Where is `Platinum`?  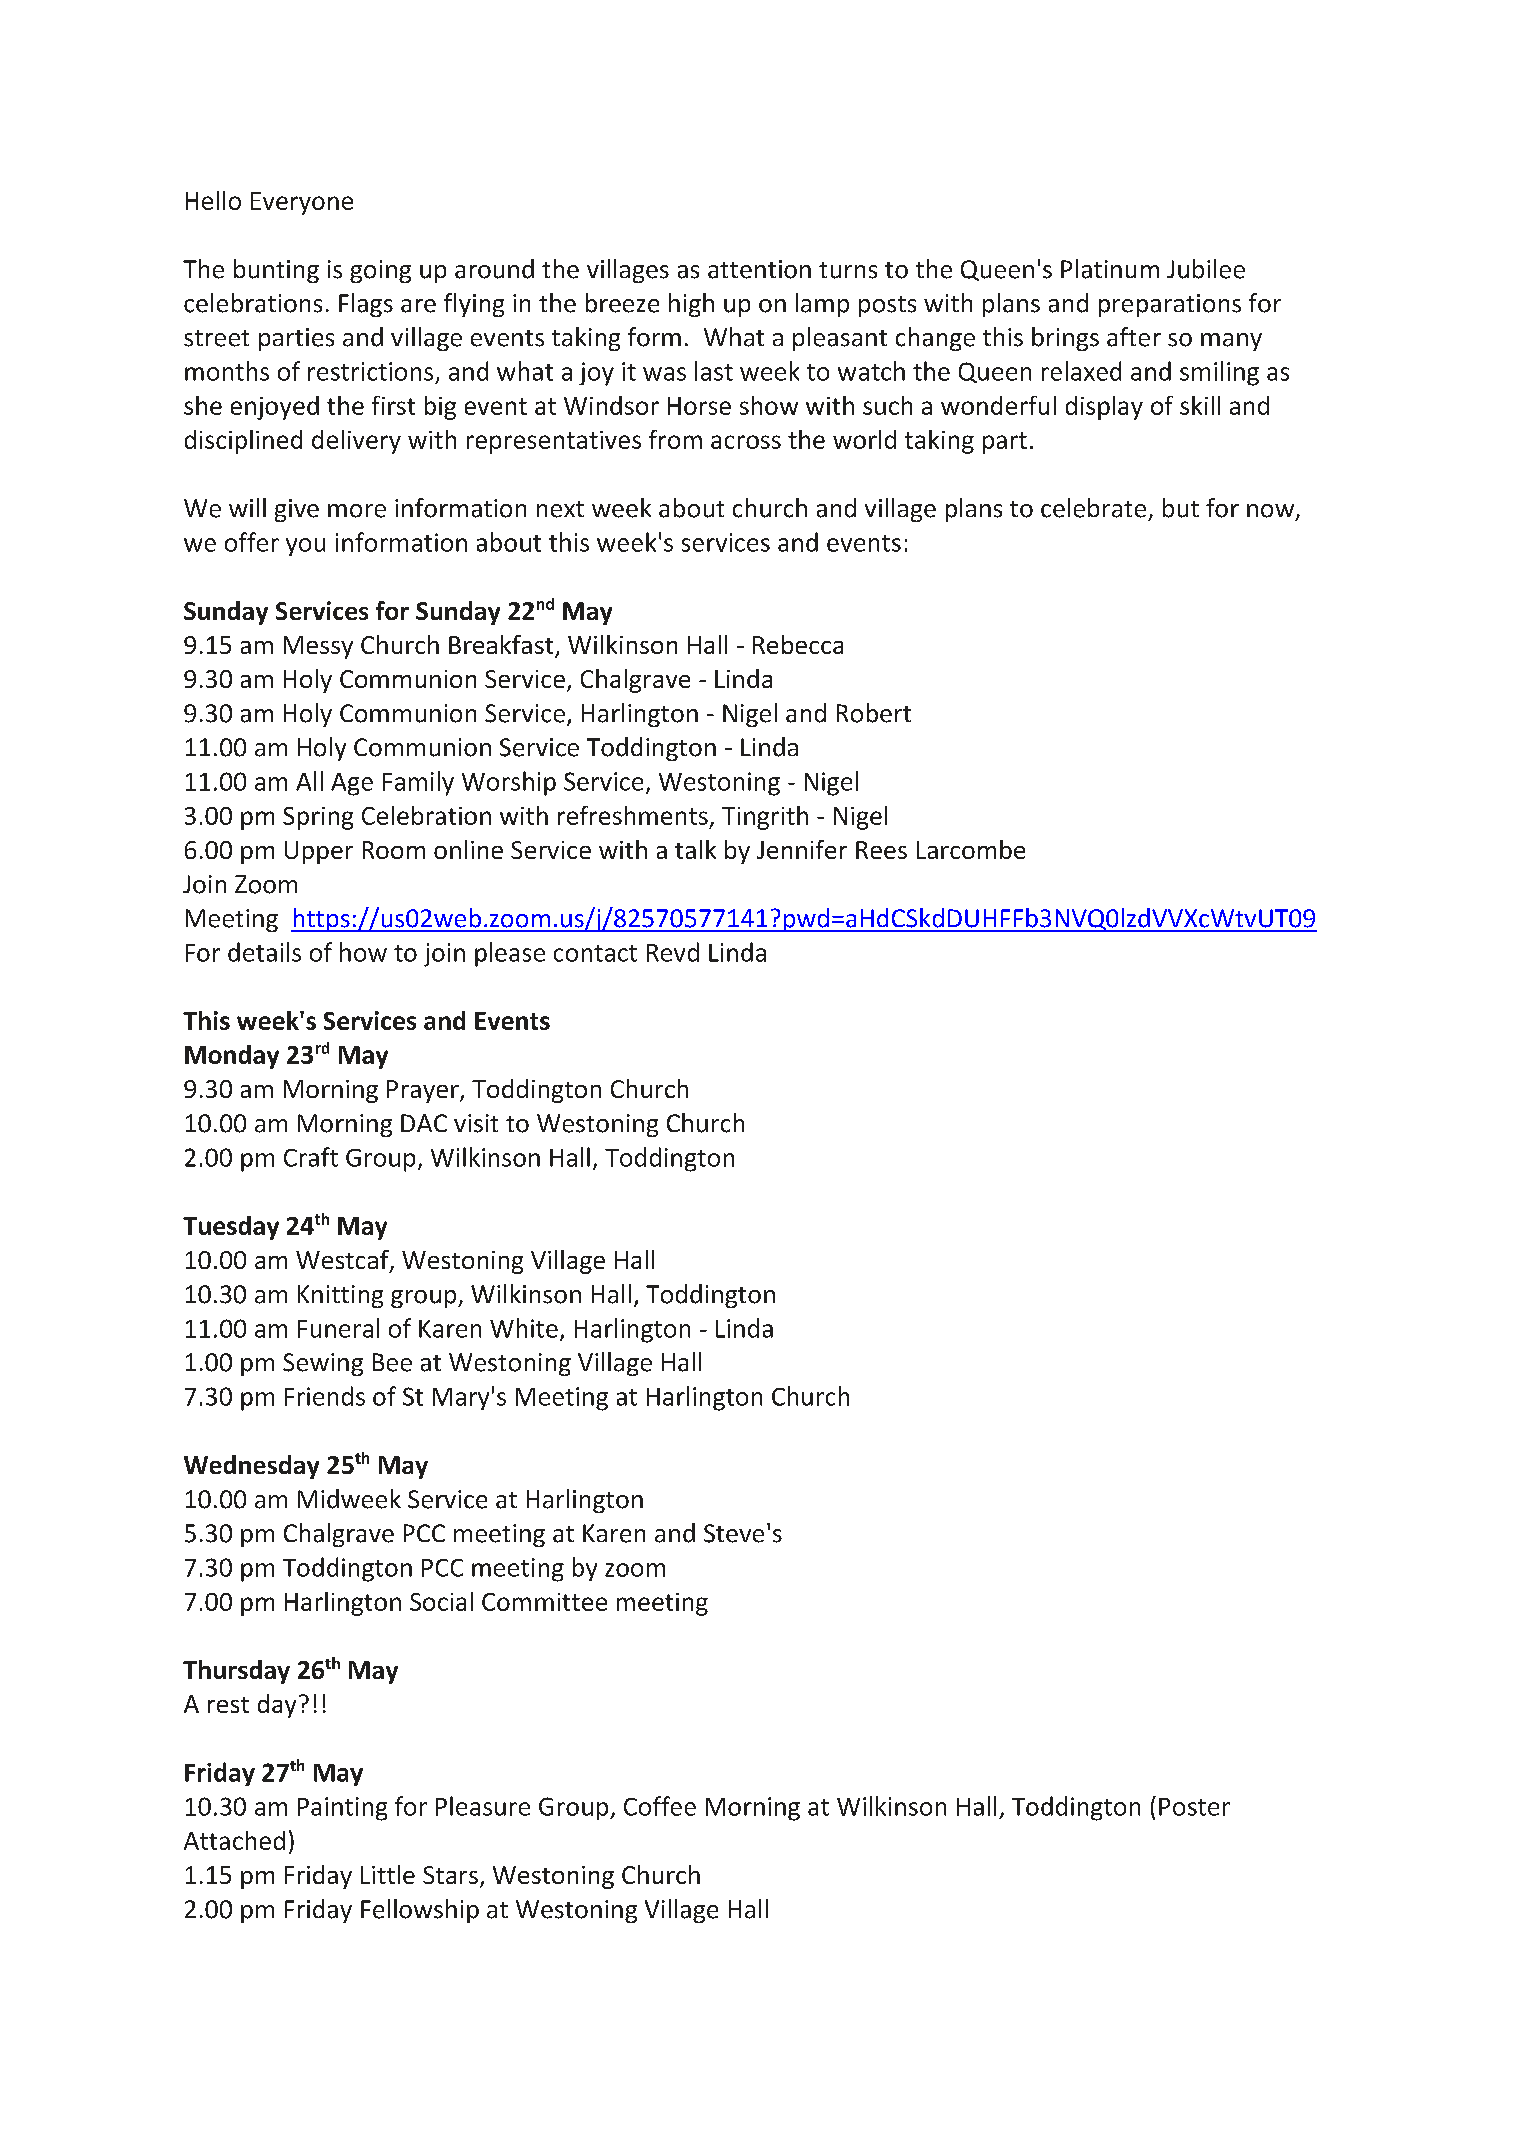
Platinum is located at coordinates (1110, 269).
